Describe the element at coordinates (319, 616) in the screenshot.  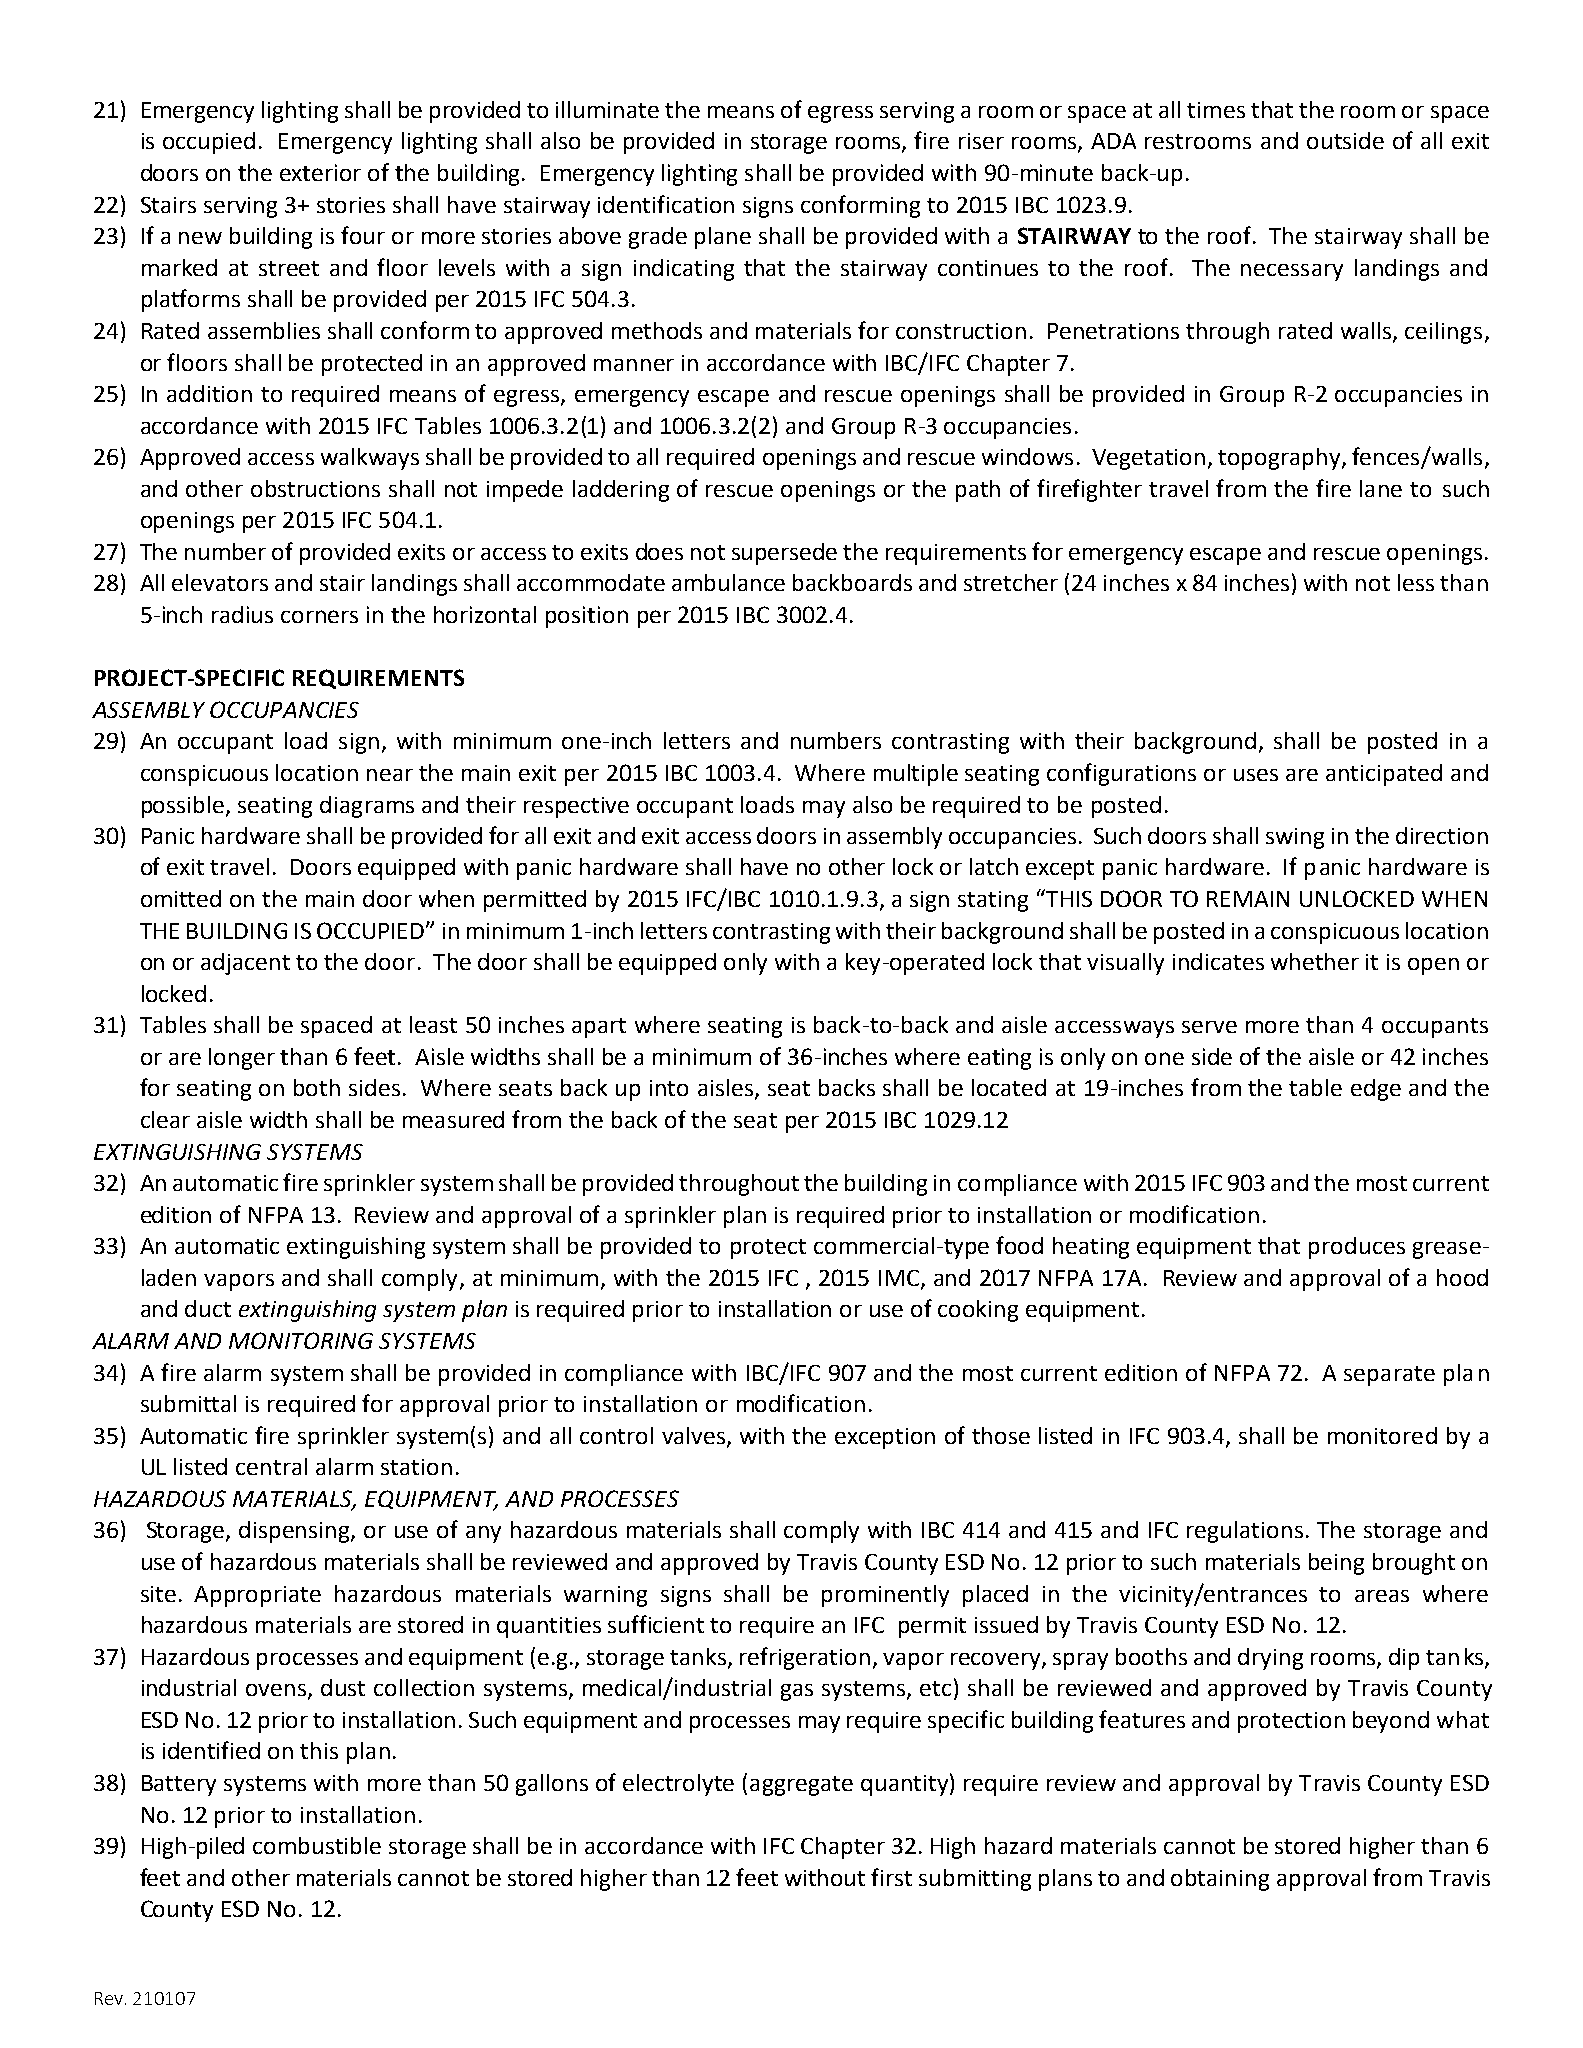
I see `corners` at that location.
